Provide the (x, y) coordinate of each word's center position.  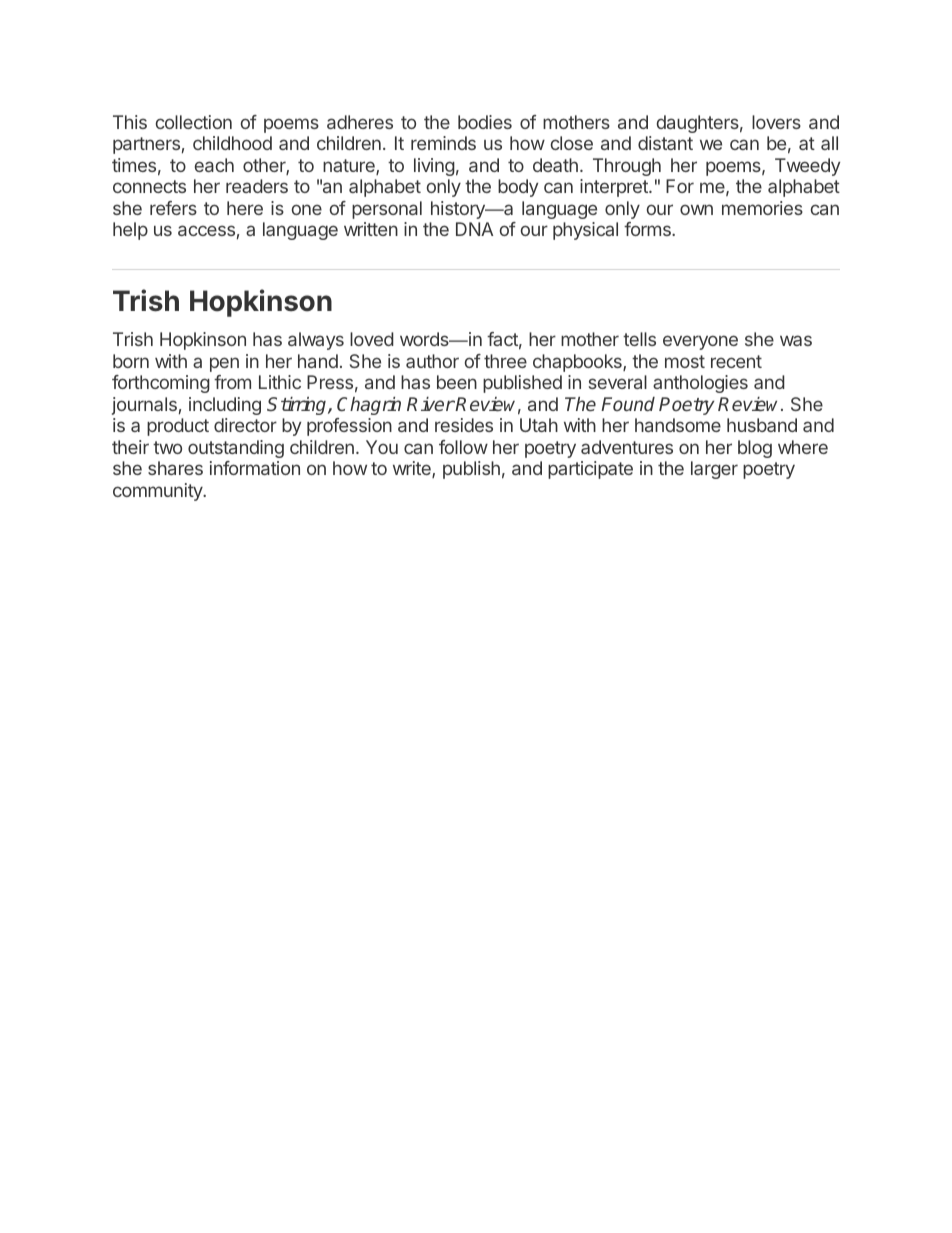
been (457, 382)
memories (762, 208)
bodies (485, 122)
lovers (776, 122)
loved (372, 339)
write (413, 469)
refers (173, 208)
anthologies (700, 384)
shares (175, 468)
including (225, 406)
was (796, 340)
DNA (474, 229)
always (316, 341)
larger (714, 470)
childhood (232, 143)
